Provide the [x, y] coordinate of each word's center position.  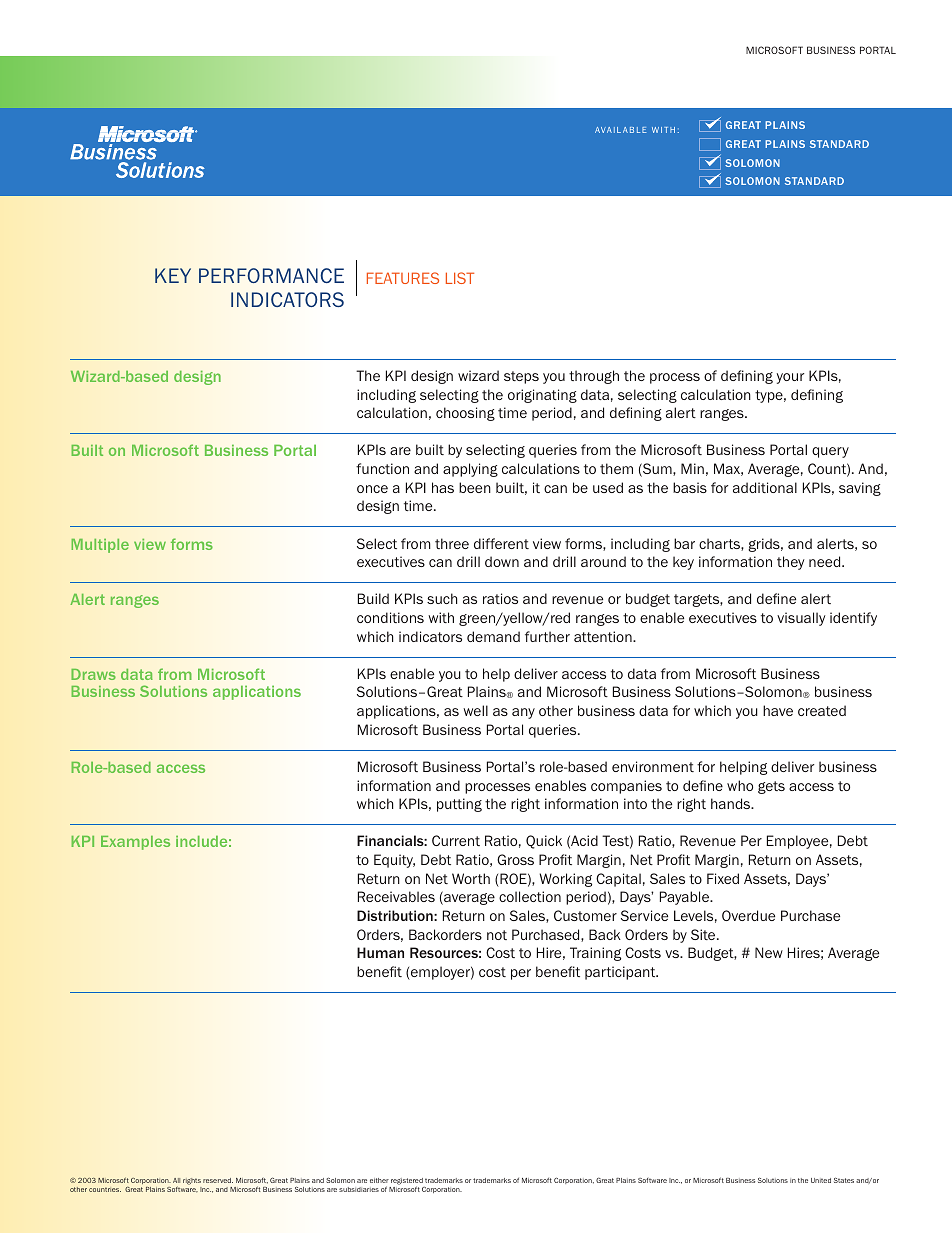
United [821, 1180]
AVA [603, 130]
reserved [218, 1180]
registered [407, 1182]
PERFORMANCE [271, 275]
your [790, 378]
